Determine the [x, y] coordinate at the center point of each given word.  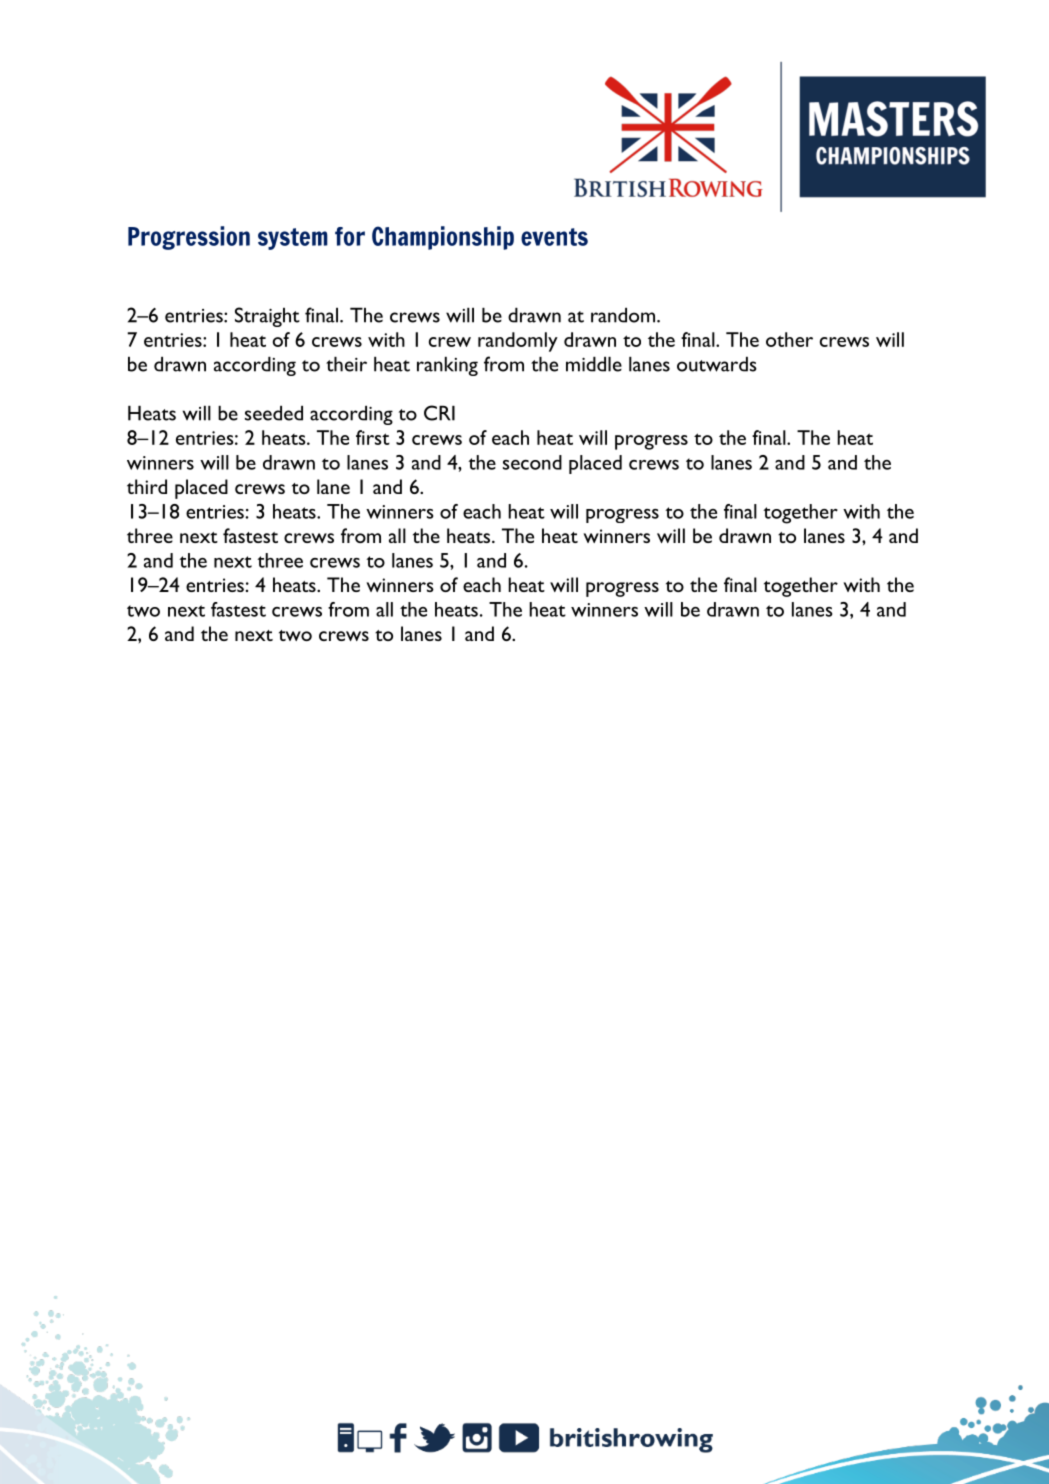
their [346, 364]
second [532, 462]
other [789, 339]
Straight [267, 317]
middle [594, 364]
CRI [439, 413]
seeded [274, 413]
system [293, 239]
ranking [447, 366]
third [147, 486]
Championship [443, 238]
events [554, 237]
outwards [717, 364]
